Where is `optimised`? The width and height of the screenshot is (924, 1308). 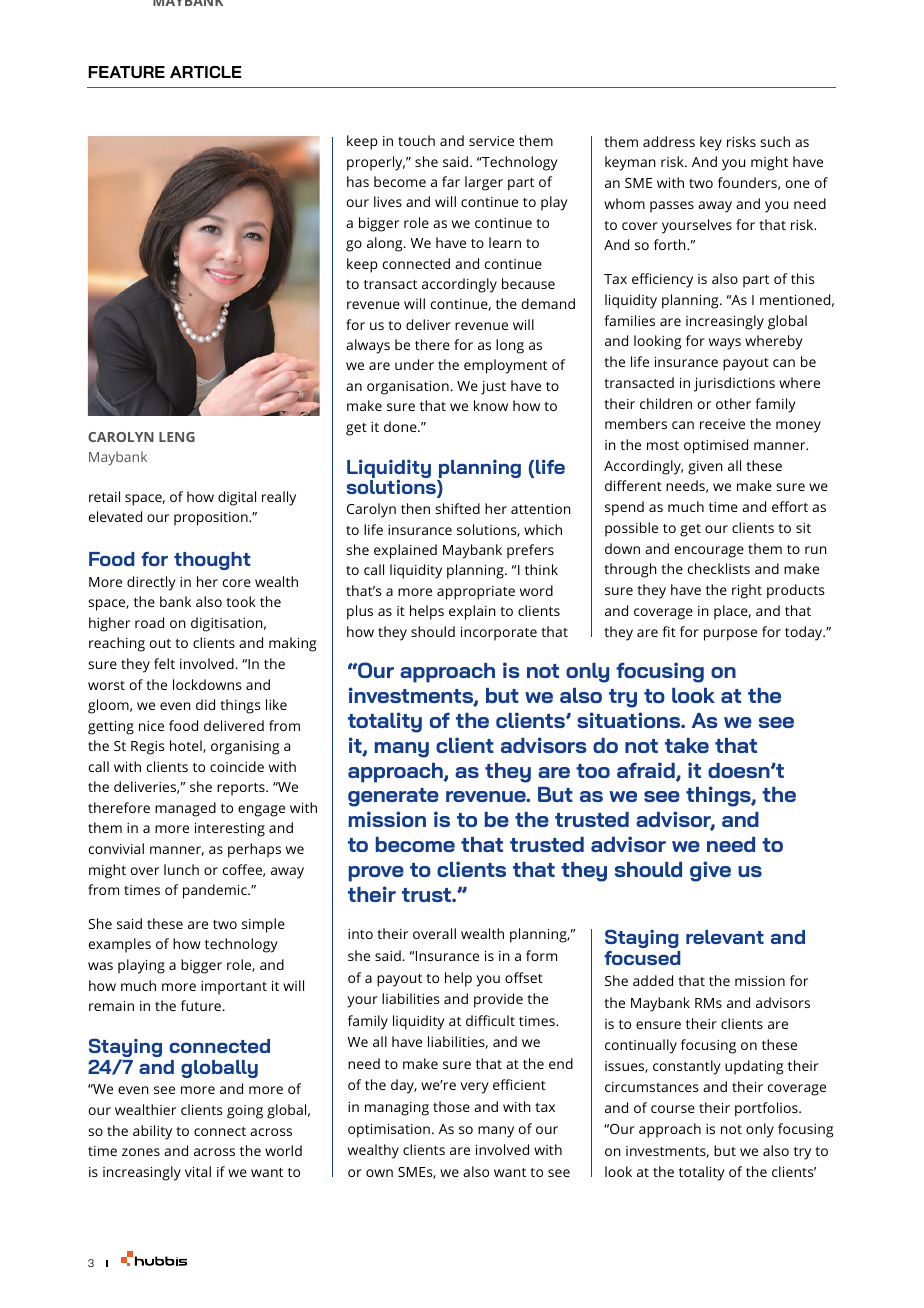
optimised is located at coordinates (716, 446).
